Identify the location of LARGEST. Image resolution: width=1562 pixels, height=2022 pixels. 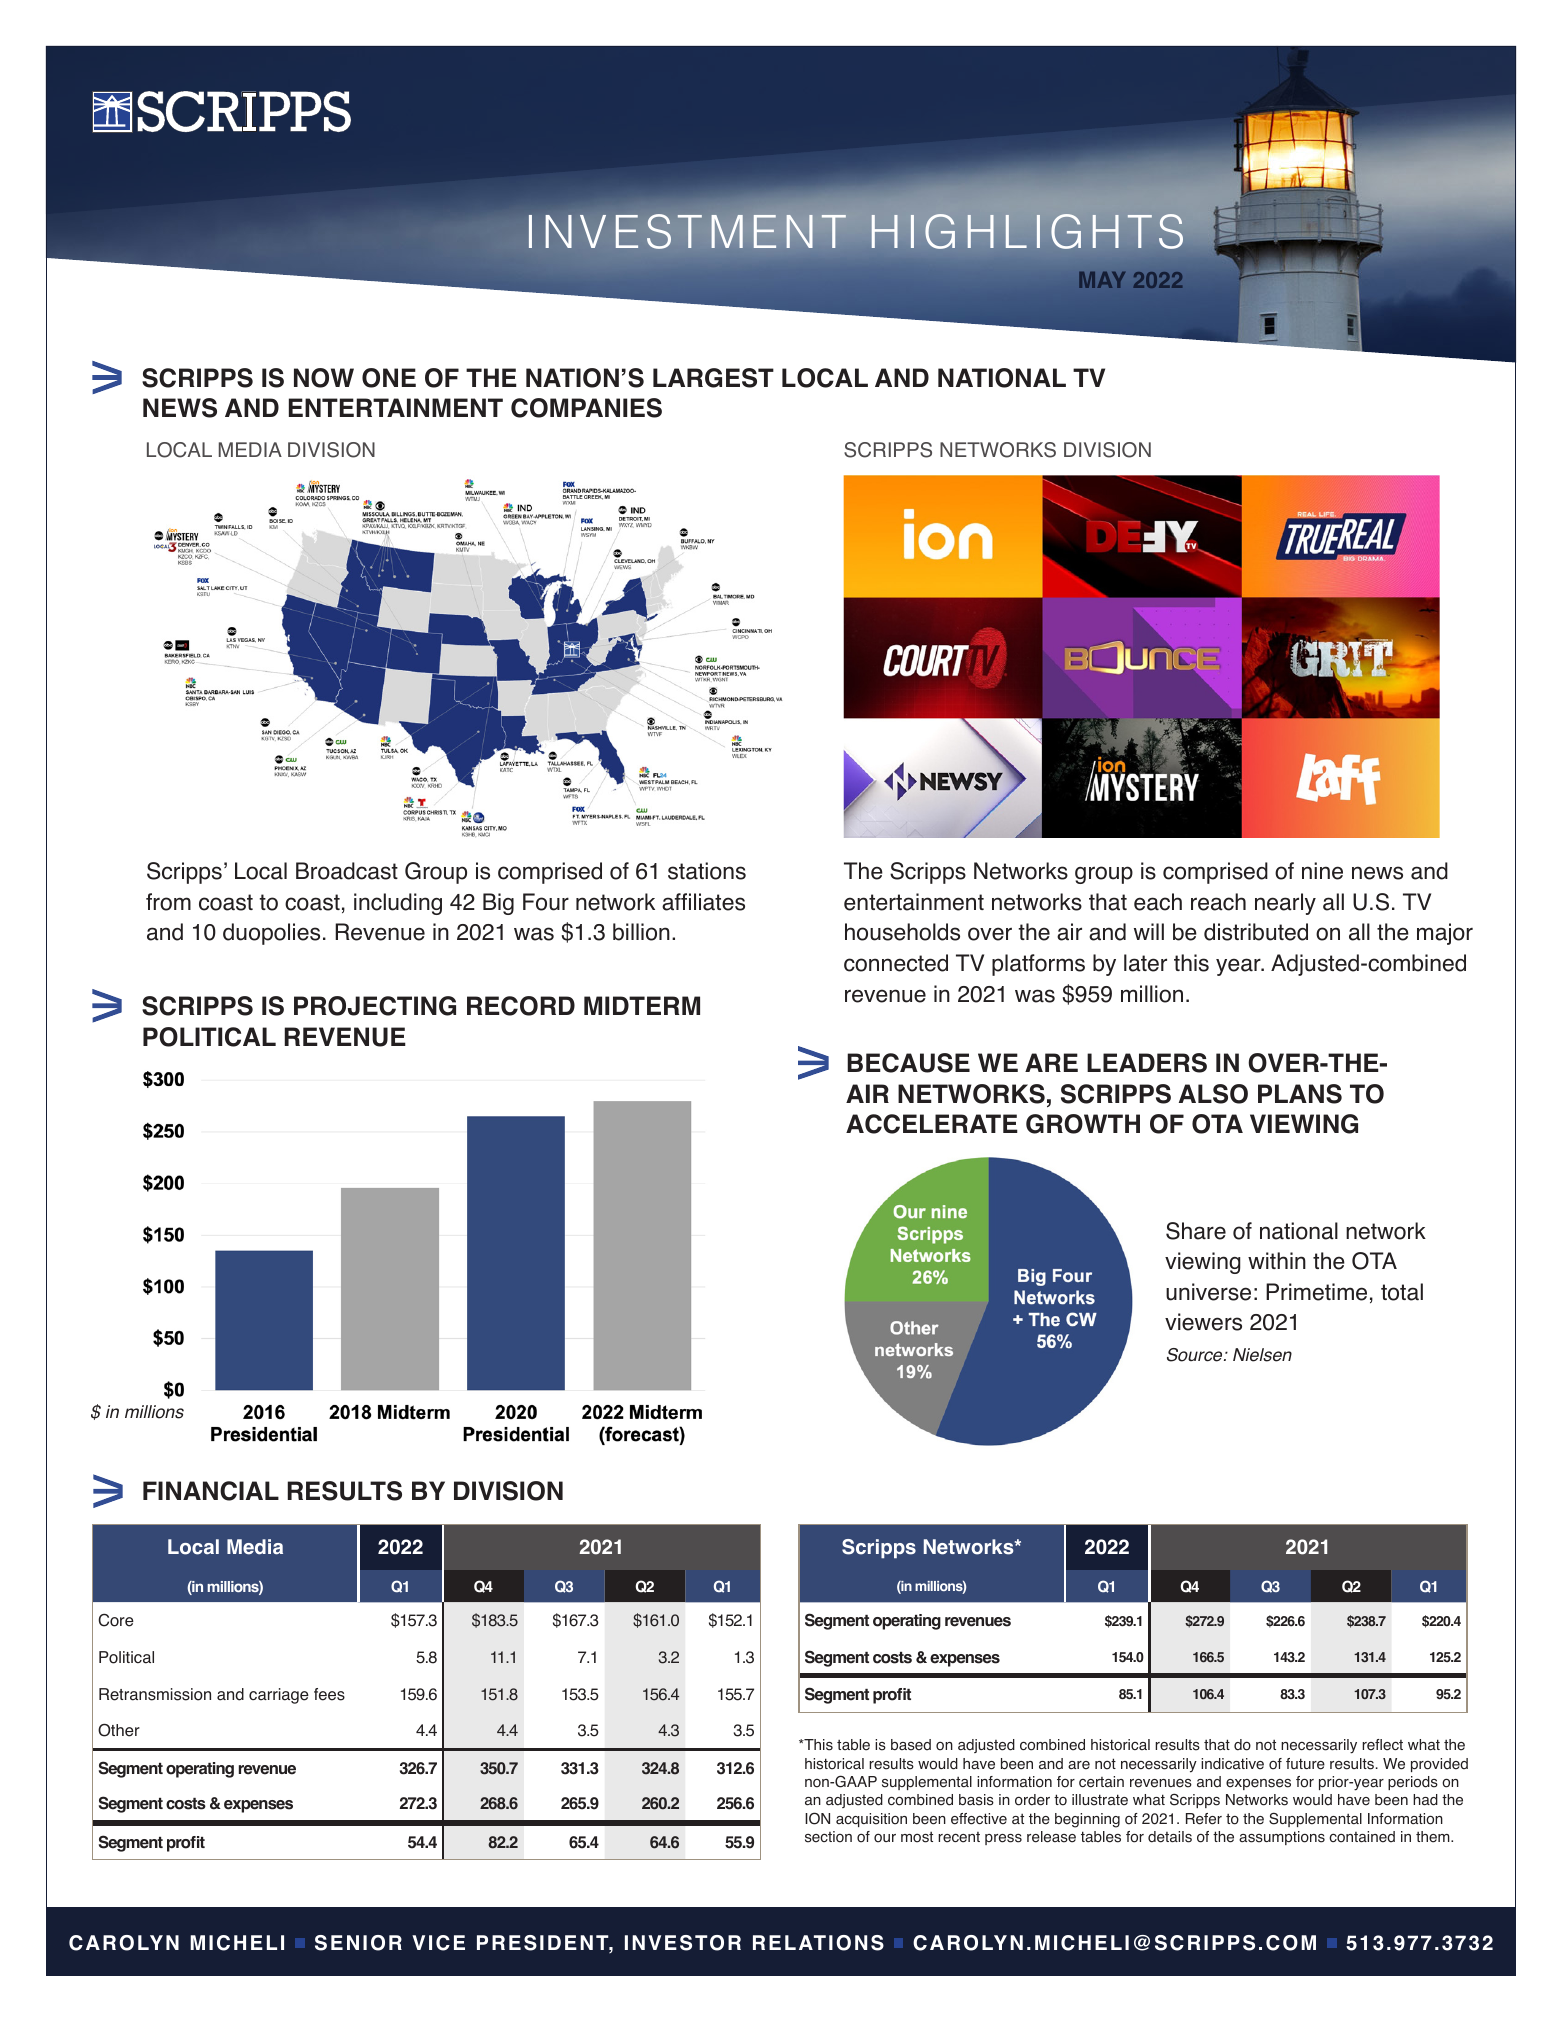
(713, 378).
